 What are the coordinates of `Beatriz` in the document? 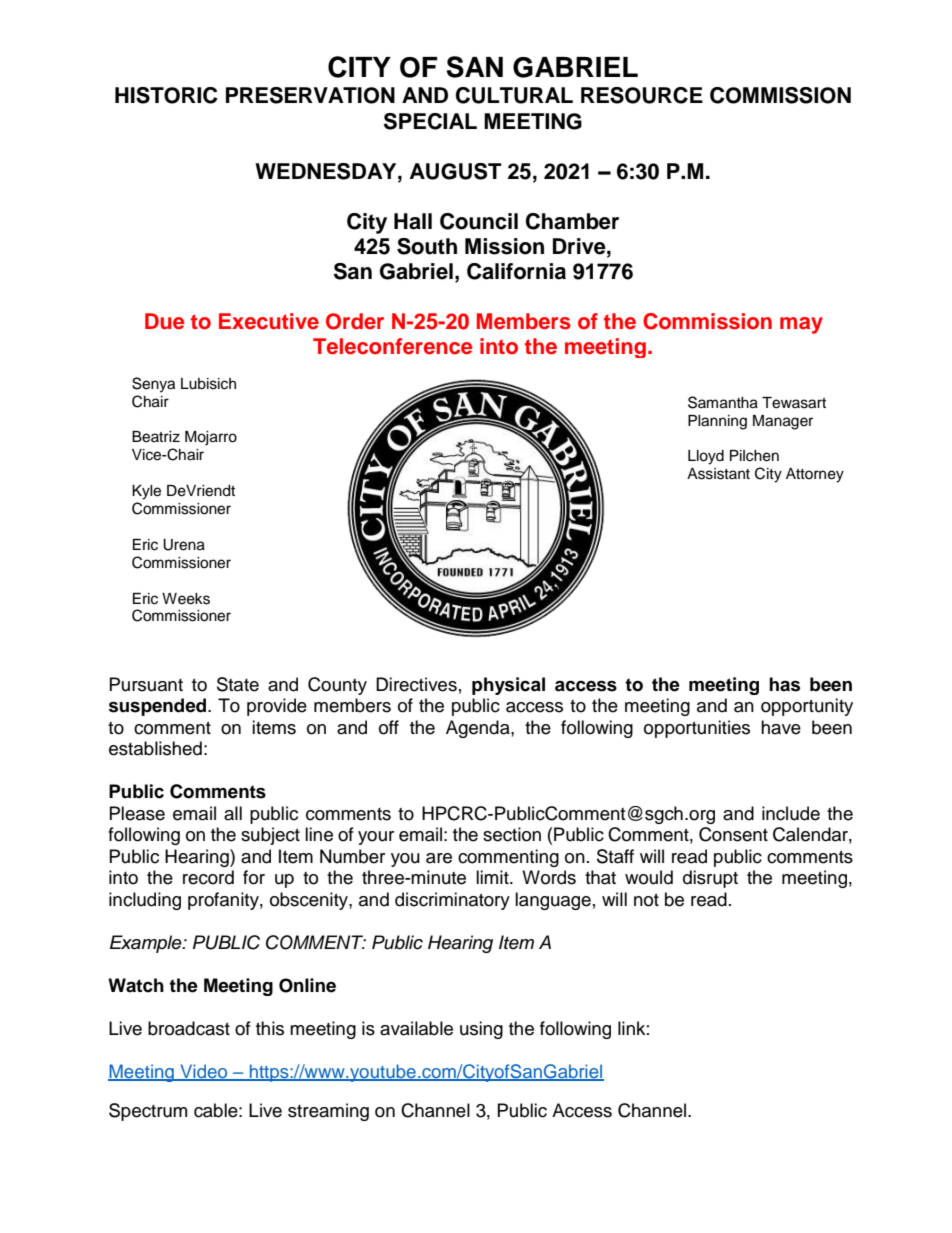 It's located at (156, 437).
